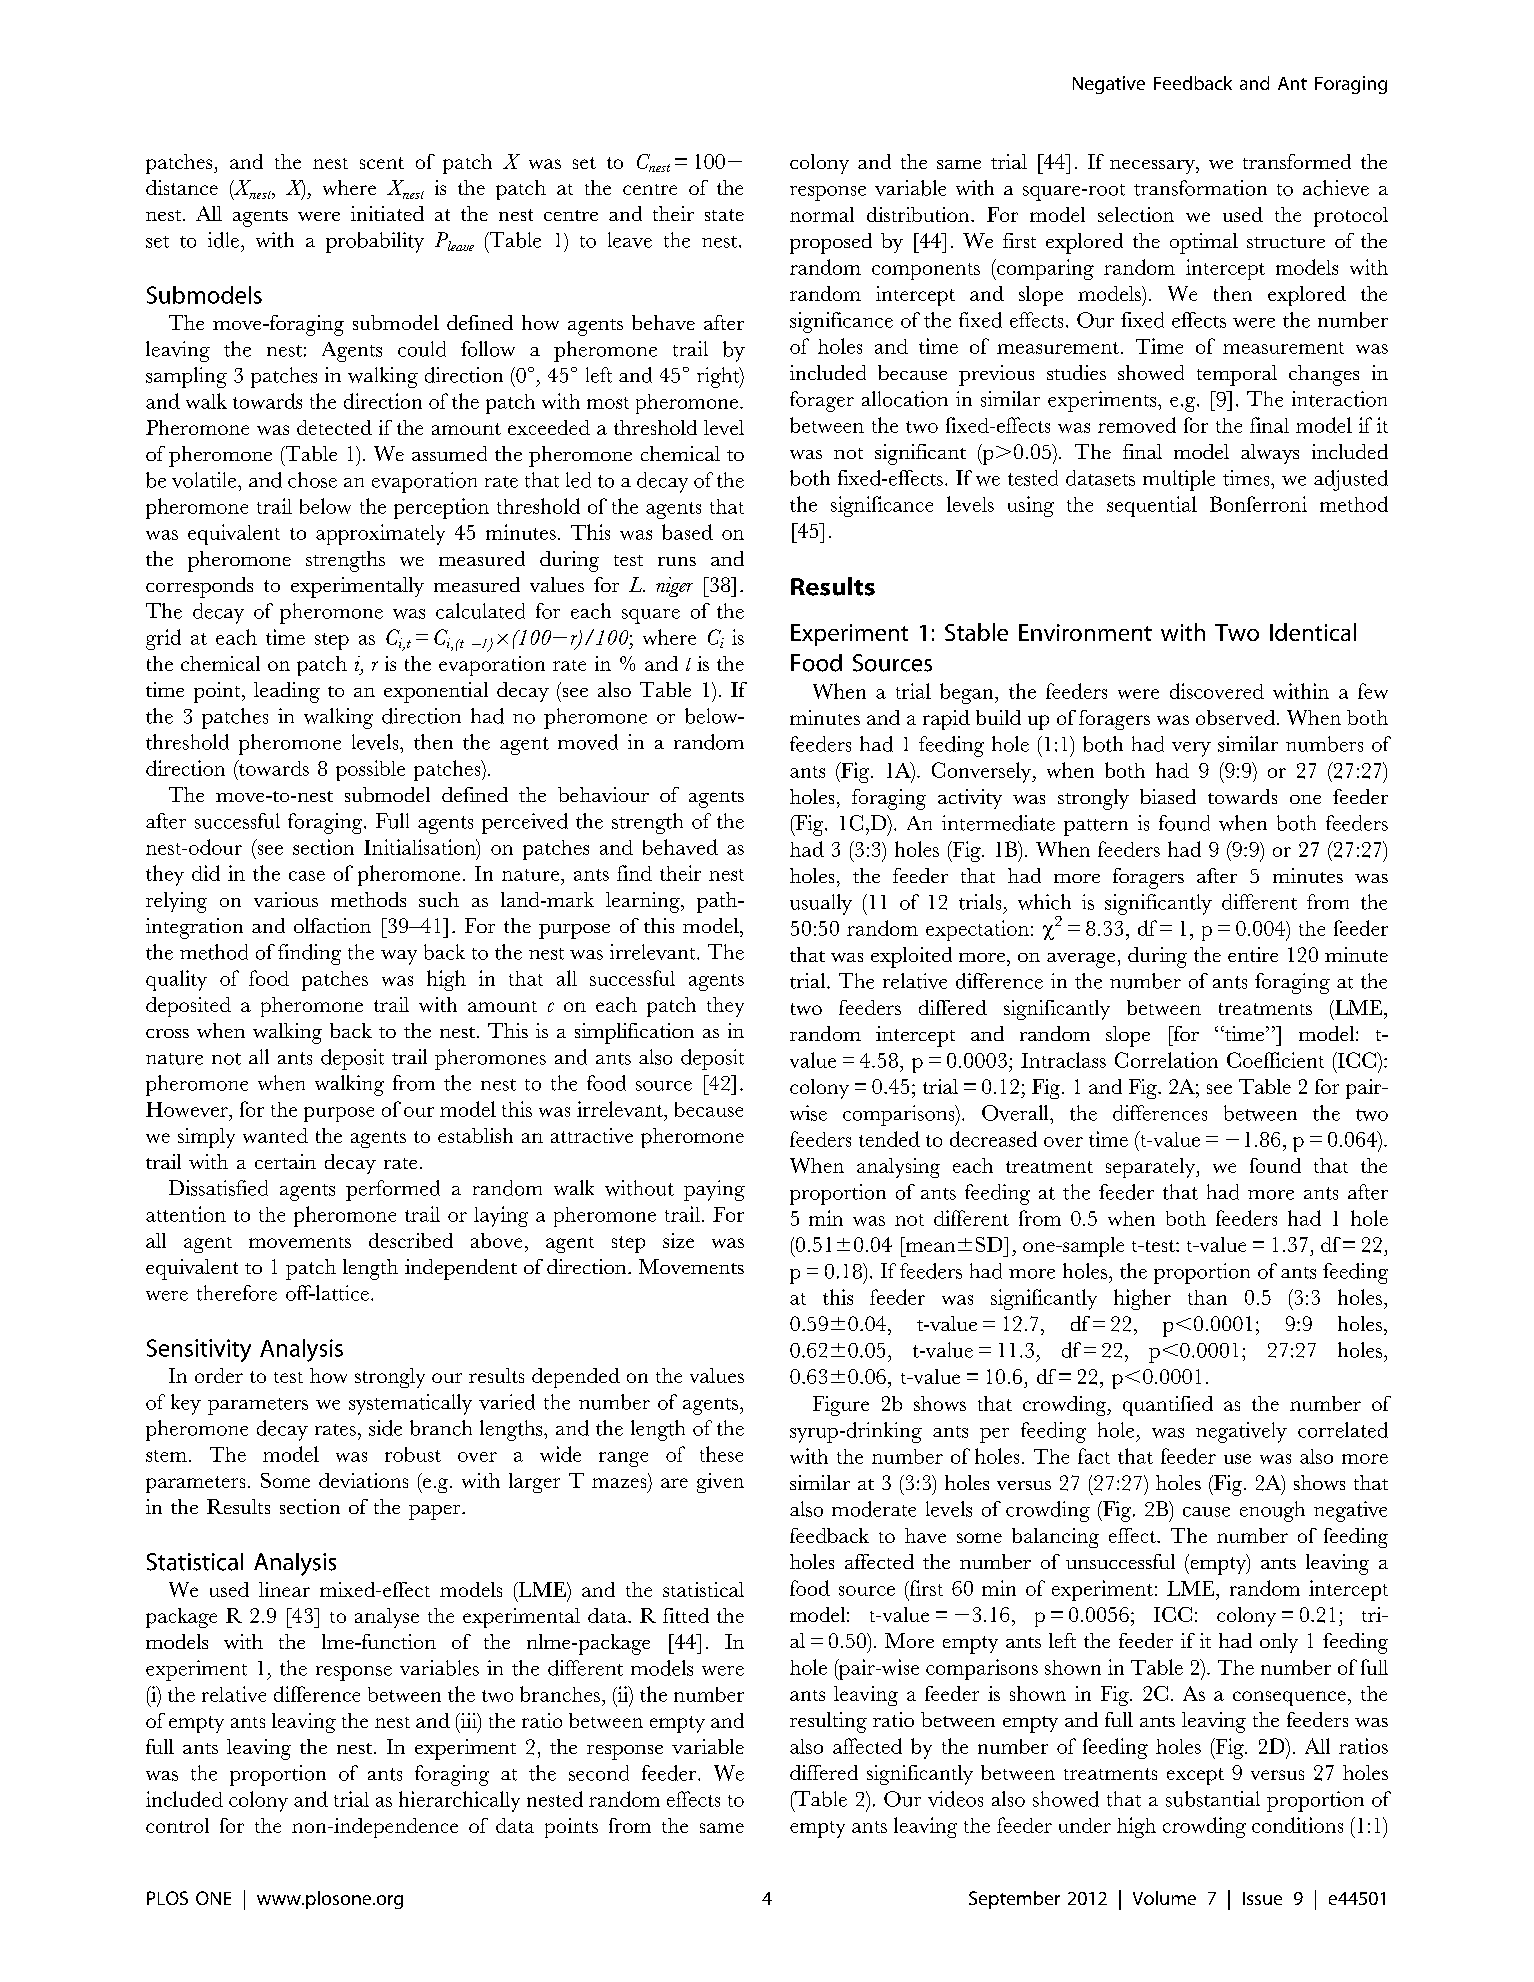 This document has width=1534, height=1982. What do you see at coordinates (177, 1825) in the document?
I see `control` at bounding box center [177, 1825].
